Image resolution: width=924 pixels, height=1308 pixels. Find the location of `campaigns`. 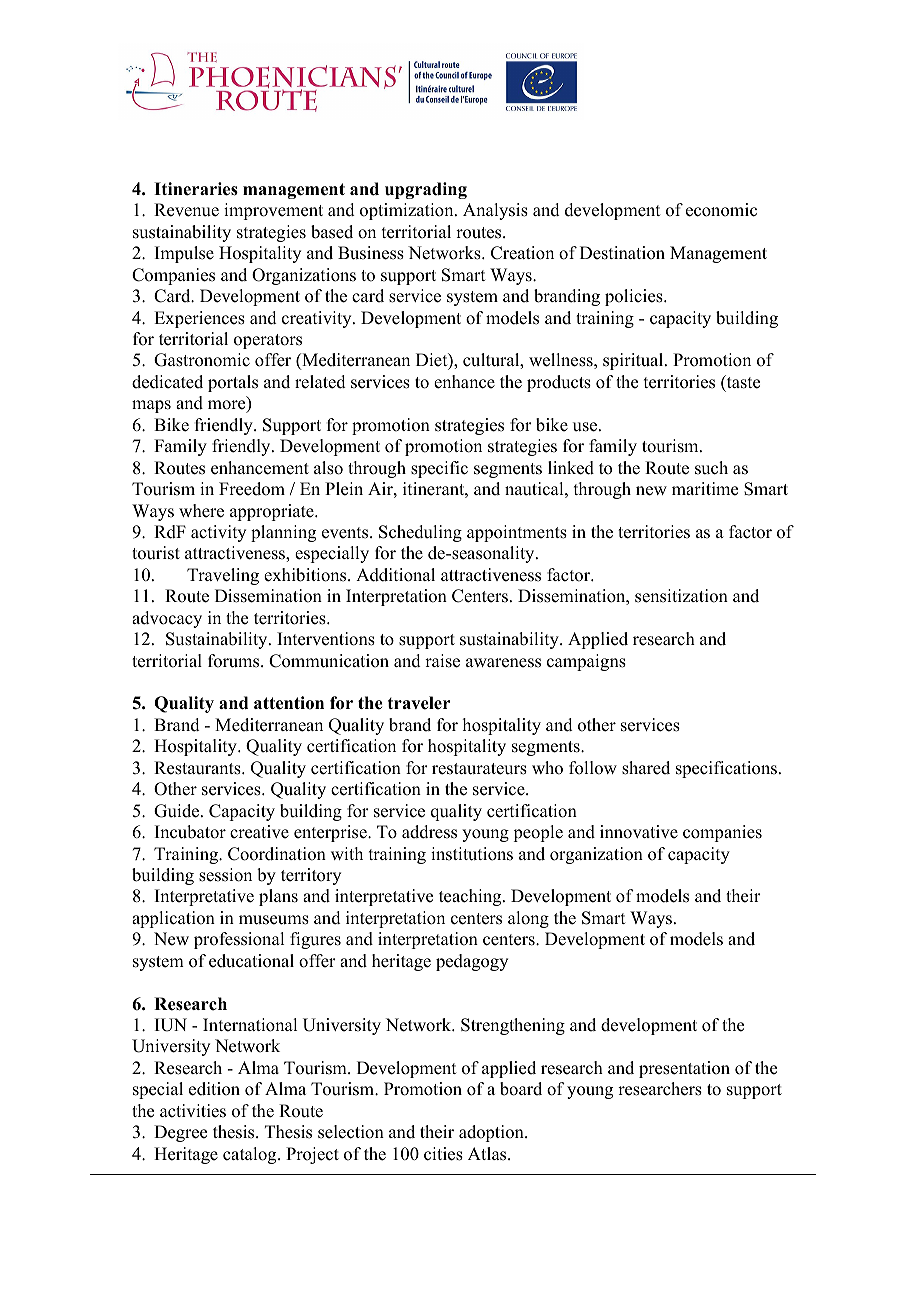

campaigns is located at coordinates (586, 662).
